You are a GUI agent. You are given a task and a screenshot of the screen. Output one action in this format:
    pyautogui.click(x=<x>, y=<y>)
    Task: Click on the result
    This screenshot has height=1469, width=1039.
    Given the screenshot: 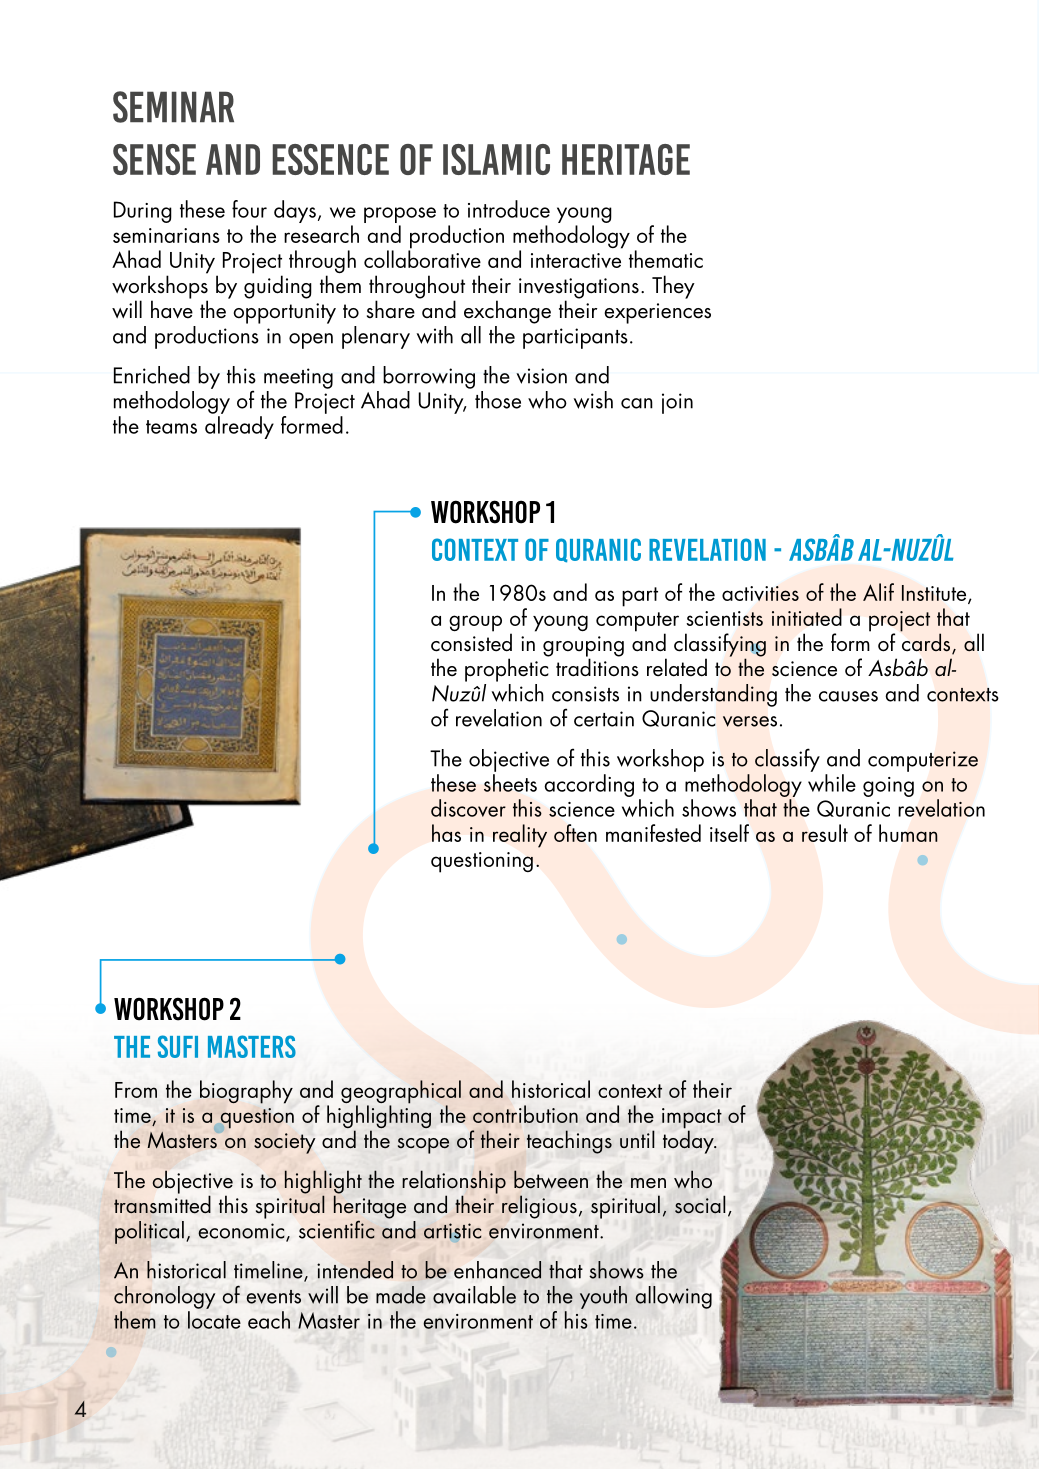 What is the action you would take?
    pyautogui.click(x=825, y=833)
